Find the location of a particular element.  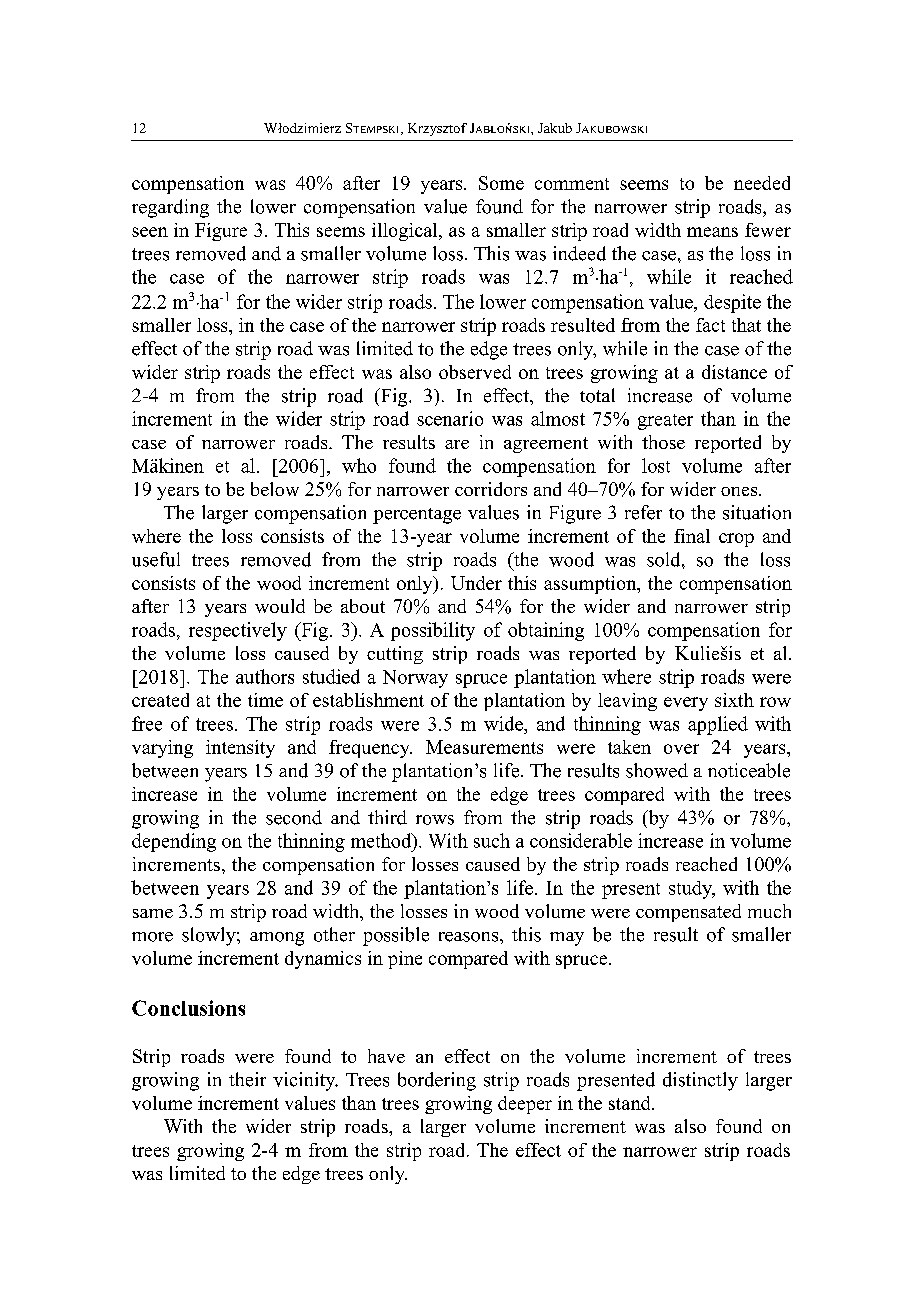

final is located at coordinates (692, 536).
